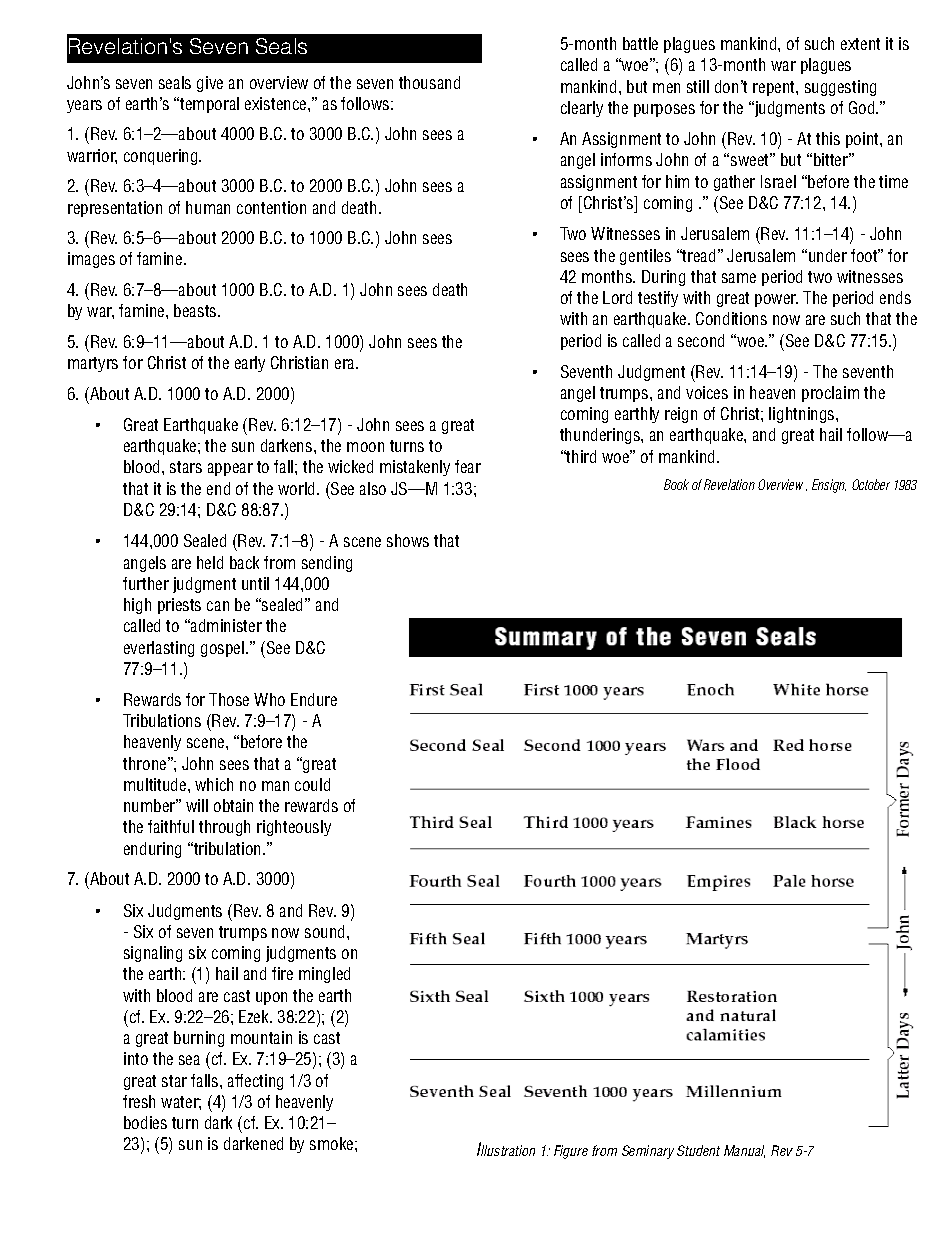 This screenshot has height=1233, width=952. Describe the element at coordinates (468, 466) in the screenshot. I see `fear` at that location.
